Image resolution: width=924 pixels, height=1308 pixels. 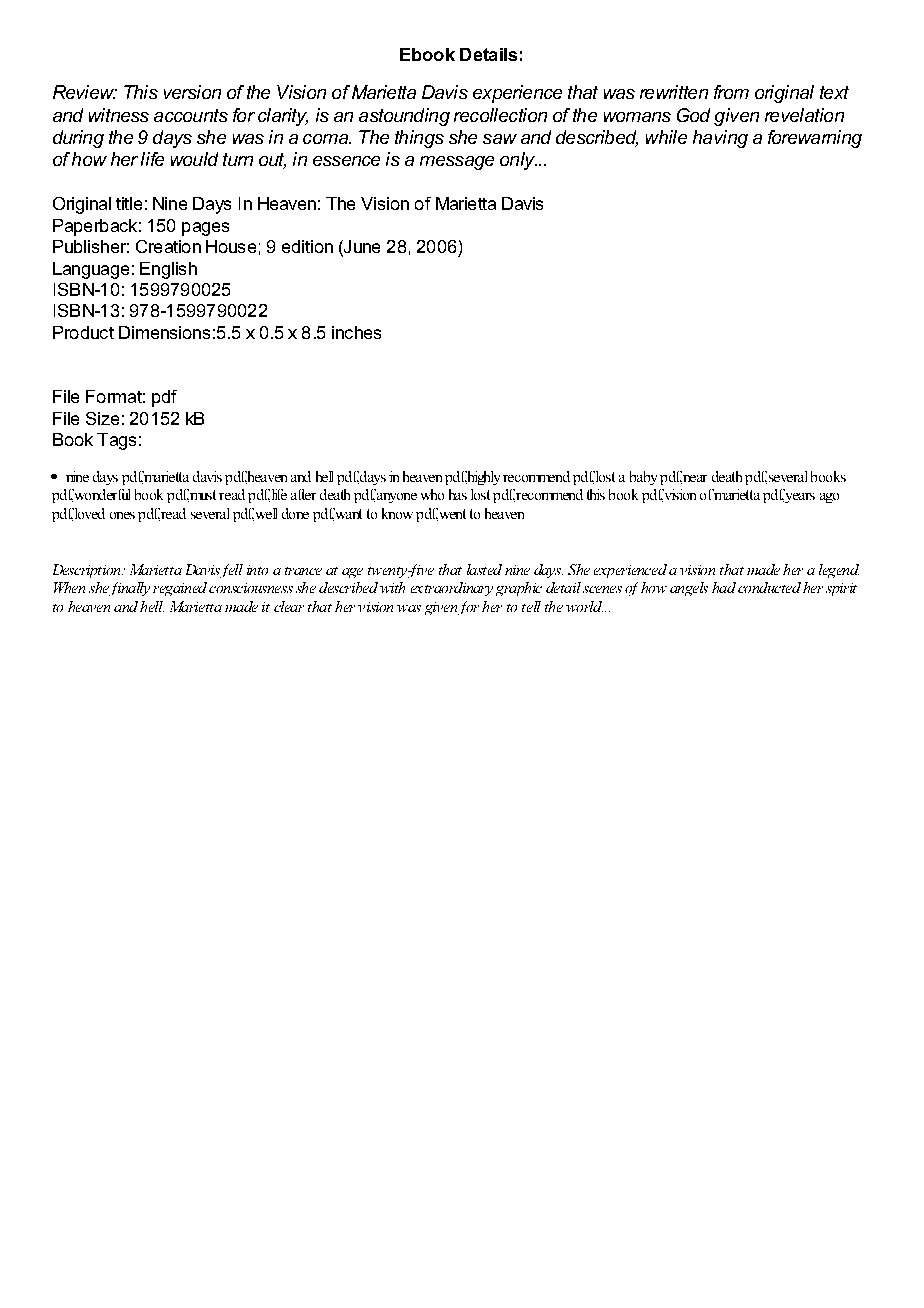 I want to click on accounts, so click(x=191, y=115).
